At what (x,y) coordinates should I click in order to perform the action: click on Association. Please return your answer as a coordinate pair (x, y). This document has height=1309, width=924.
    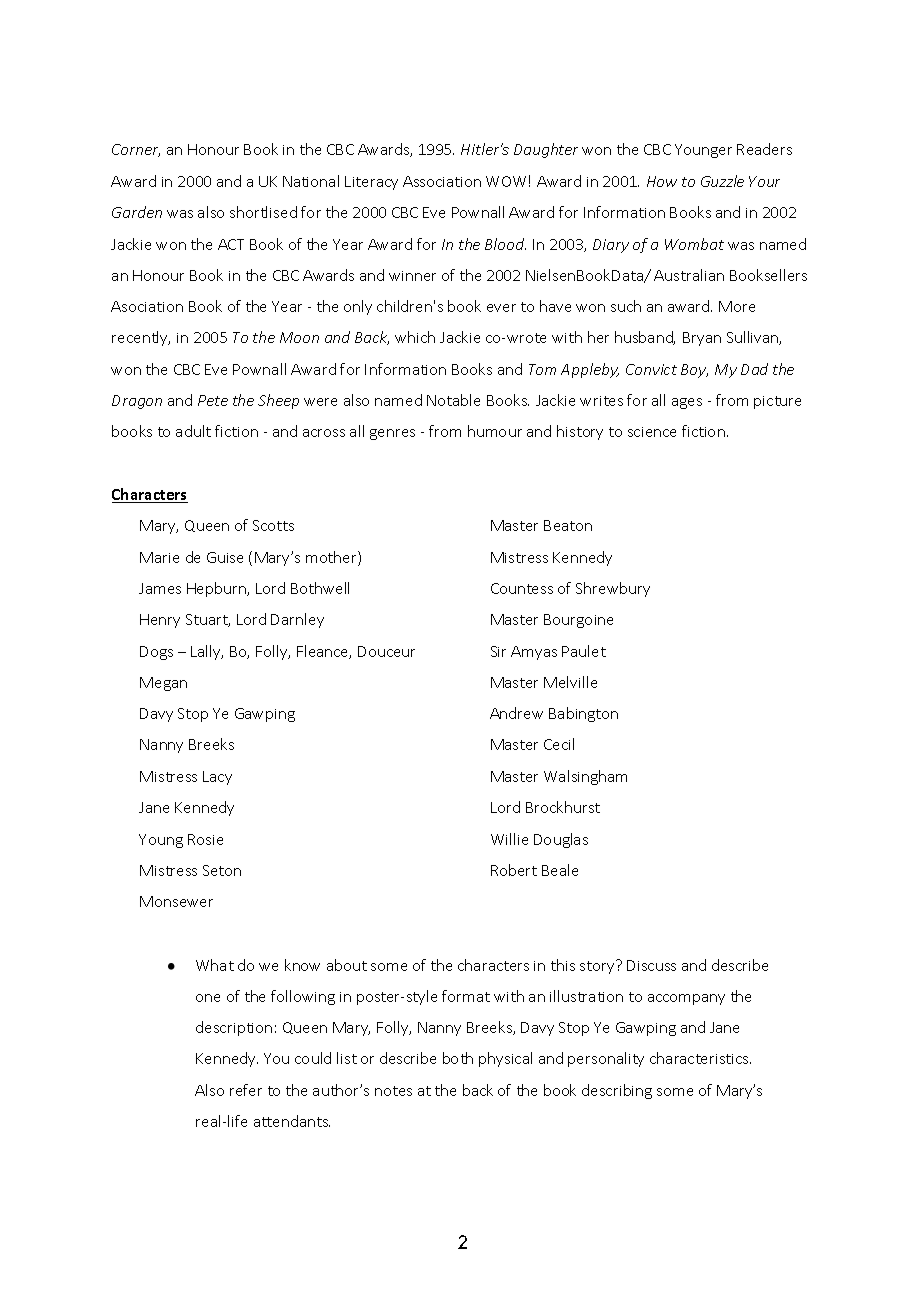
    Looking at the image, I should click on (442, 181).
